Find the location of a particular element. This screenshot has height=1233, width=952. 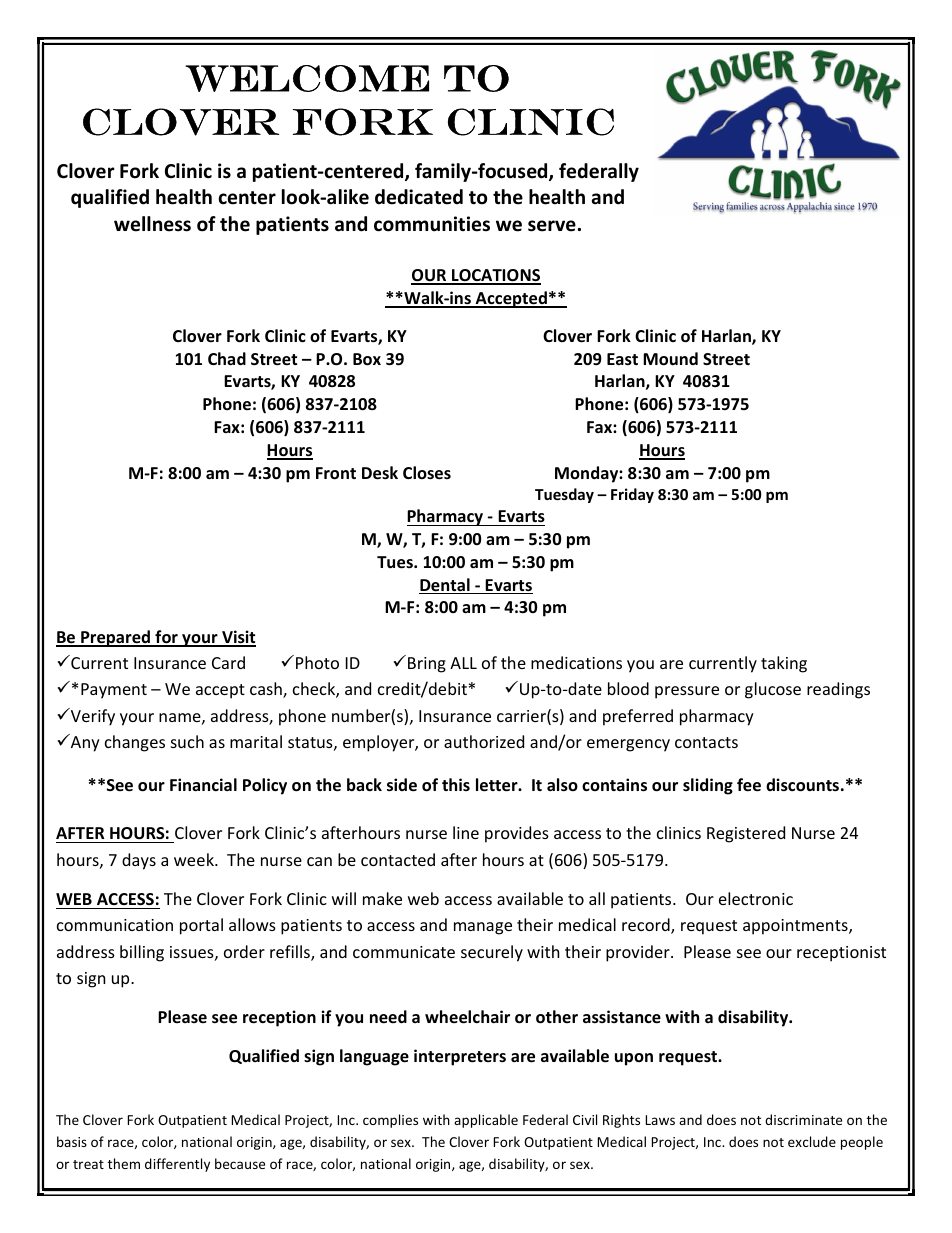

serve is located at coordinates (552, 226).
